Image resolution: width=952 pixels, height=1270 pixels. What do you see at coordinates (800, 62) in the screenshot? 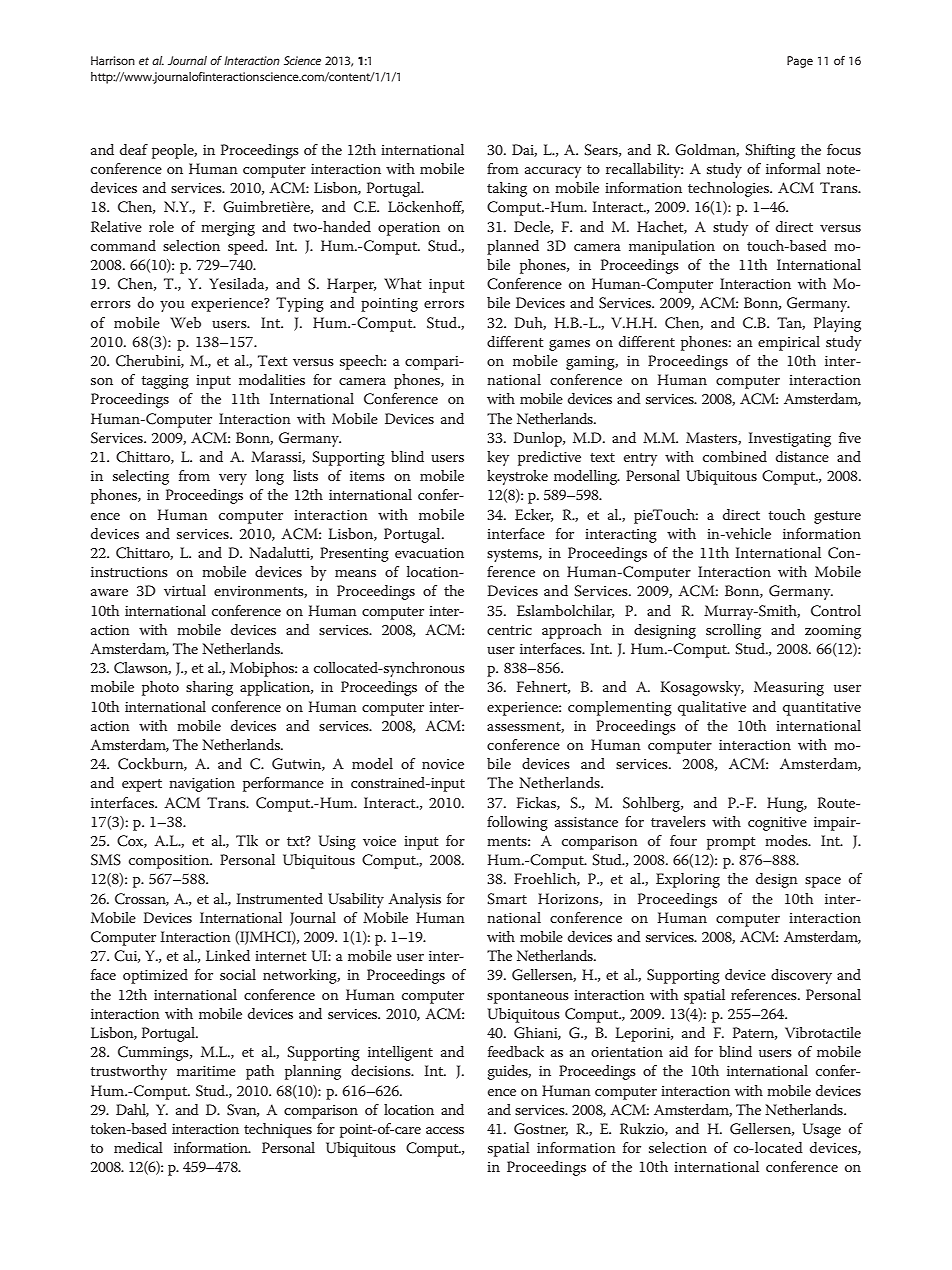
I see `Page` at bounding box center [800, 62].
